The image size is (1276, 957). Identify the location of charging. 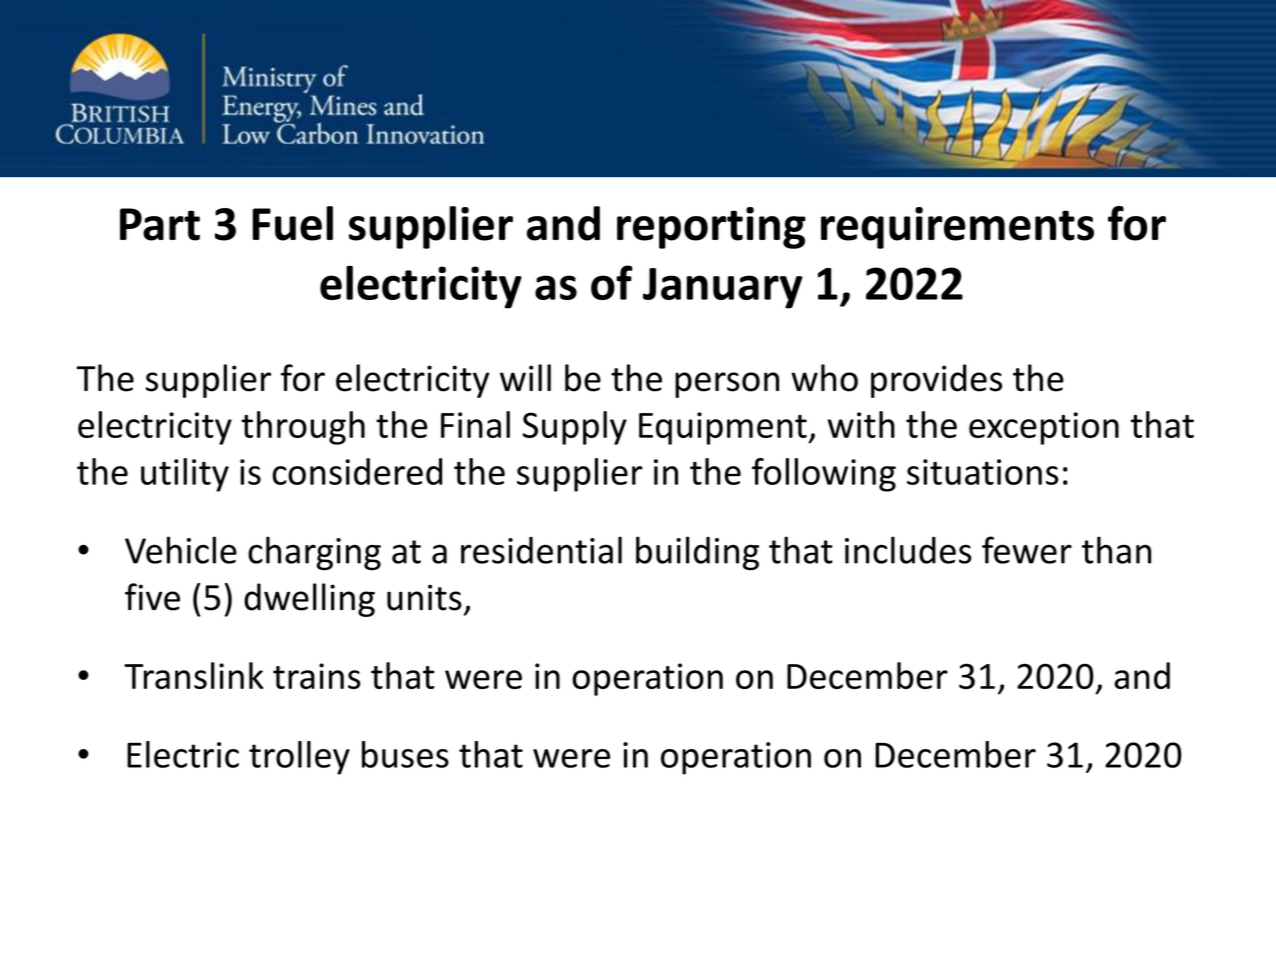
(314, 553).
